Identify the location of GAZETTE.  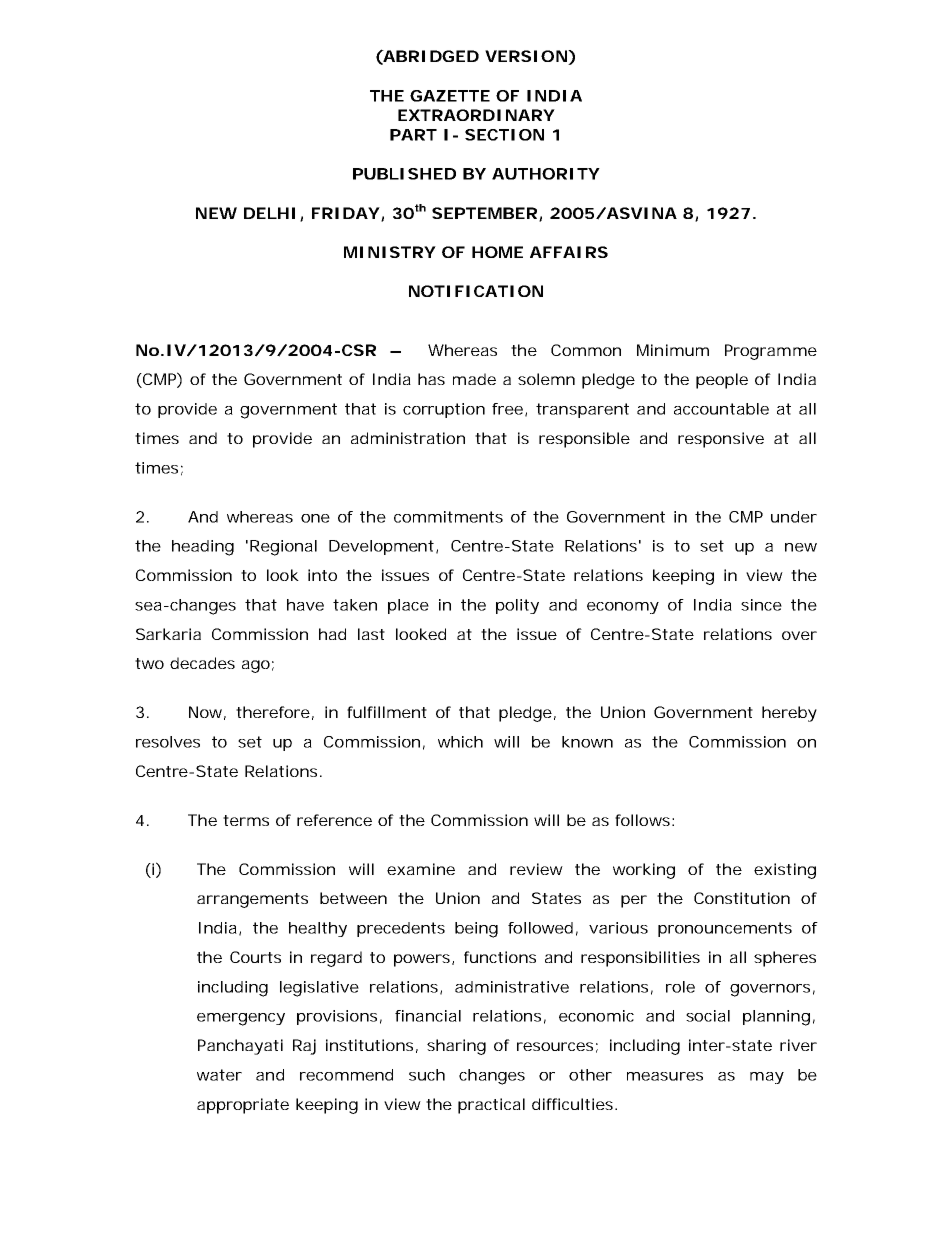
(450, 96).
